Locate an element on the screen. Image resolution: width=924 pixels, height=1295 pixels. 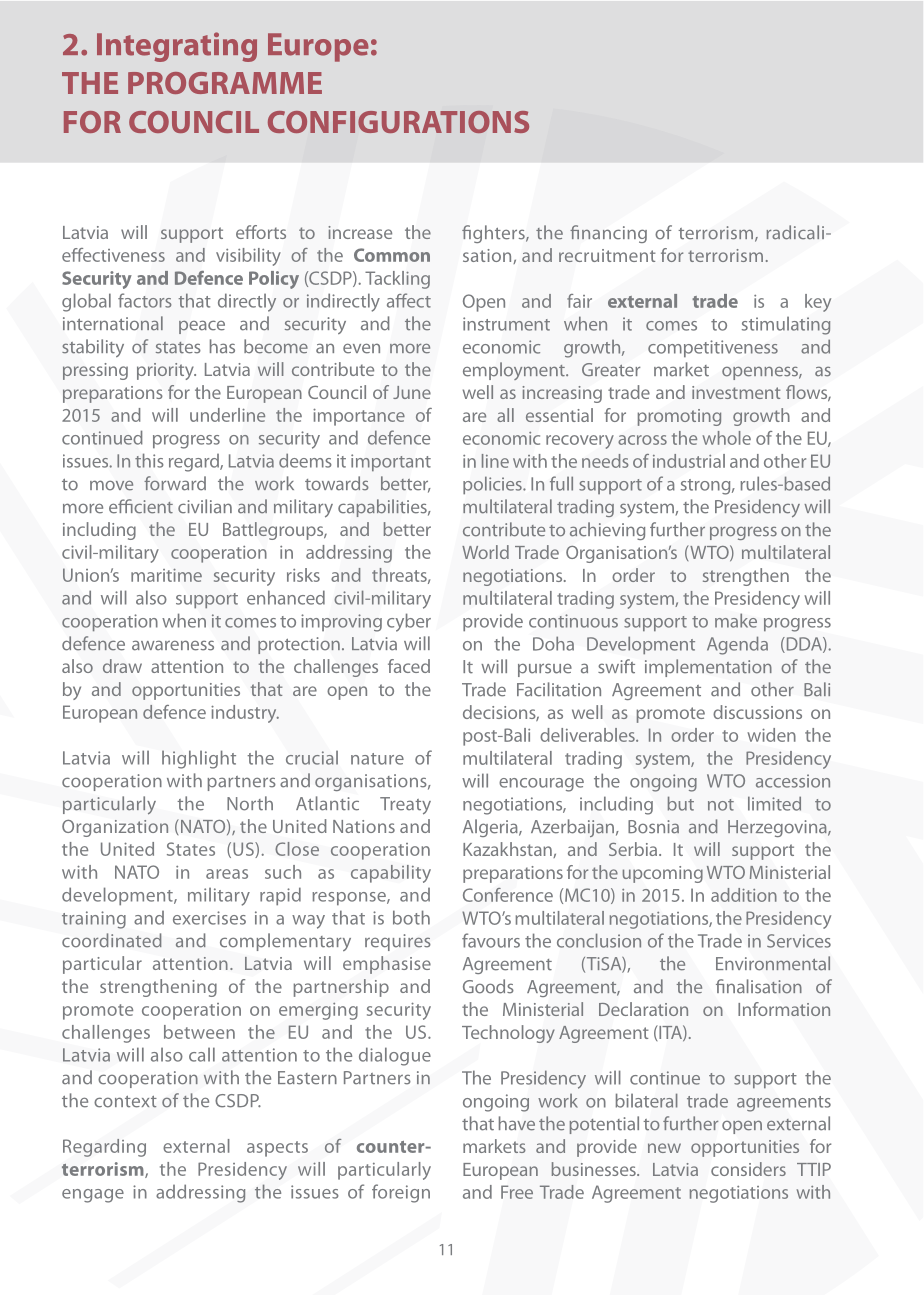
cyber is located at coordinates (409, 622).
